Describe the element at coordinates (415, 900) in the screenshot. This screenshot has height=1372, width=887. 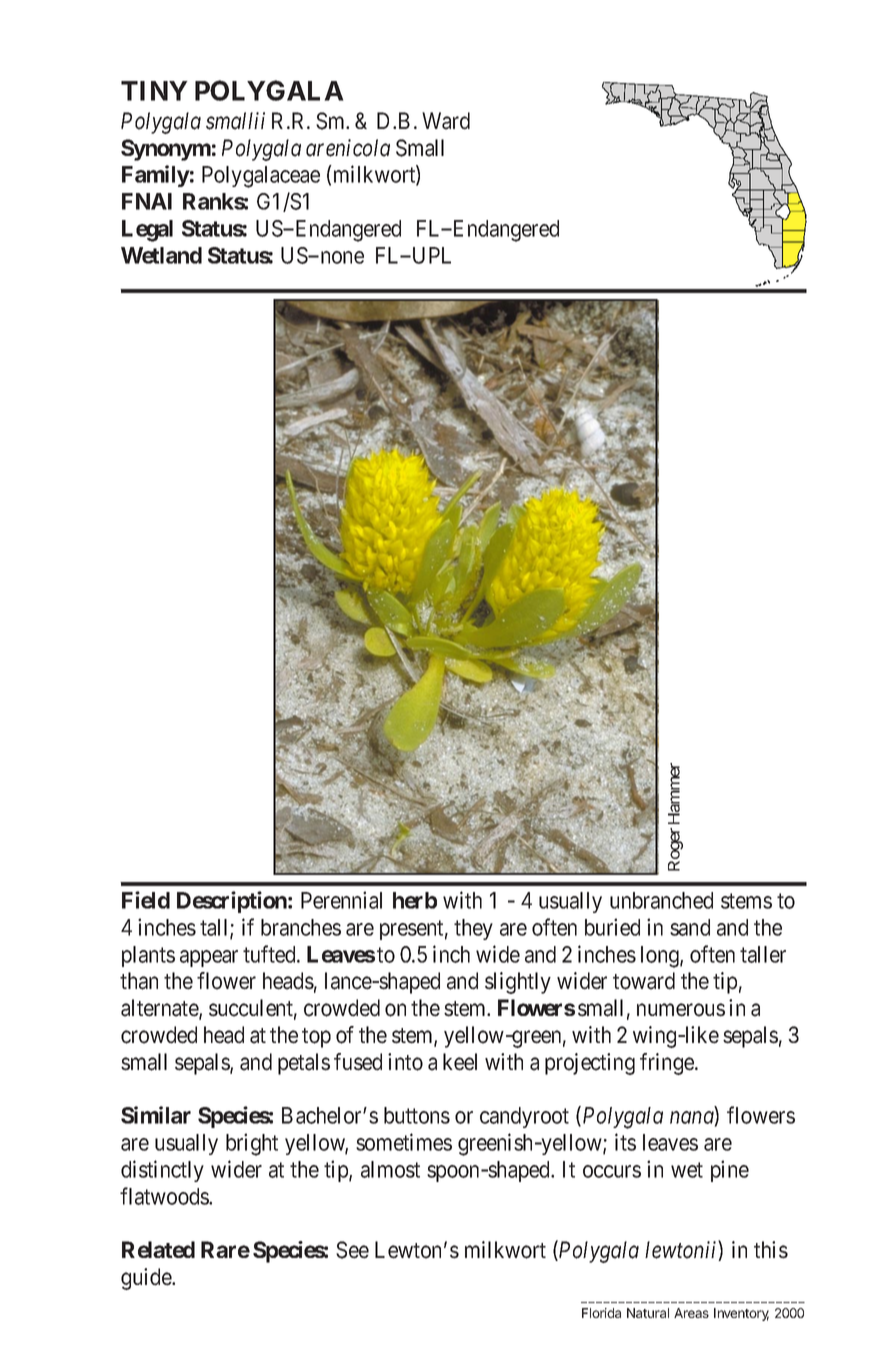
I see `herb` at that location.
